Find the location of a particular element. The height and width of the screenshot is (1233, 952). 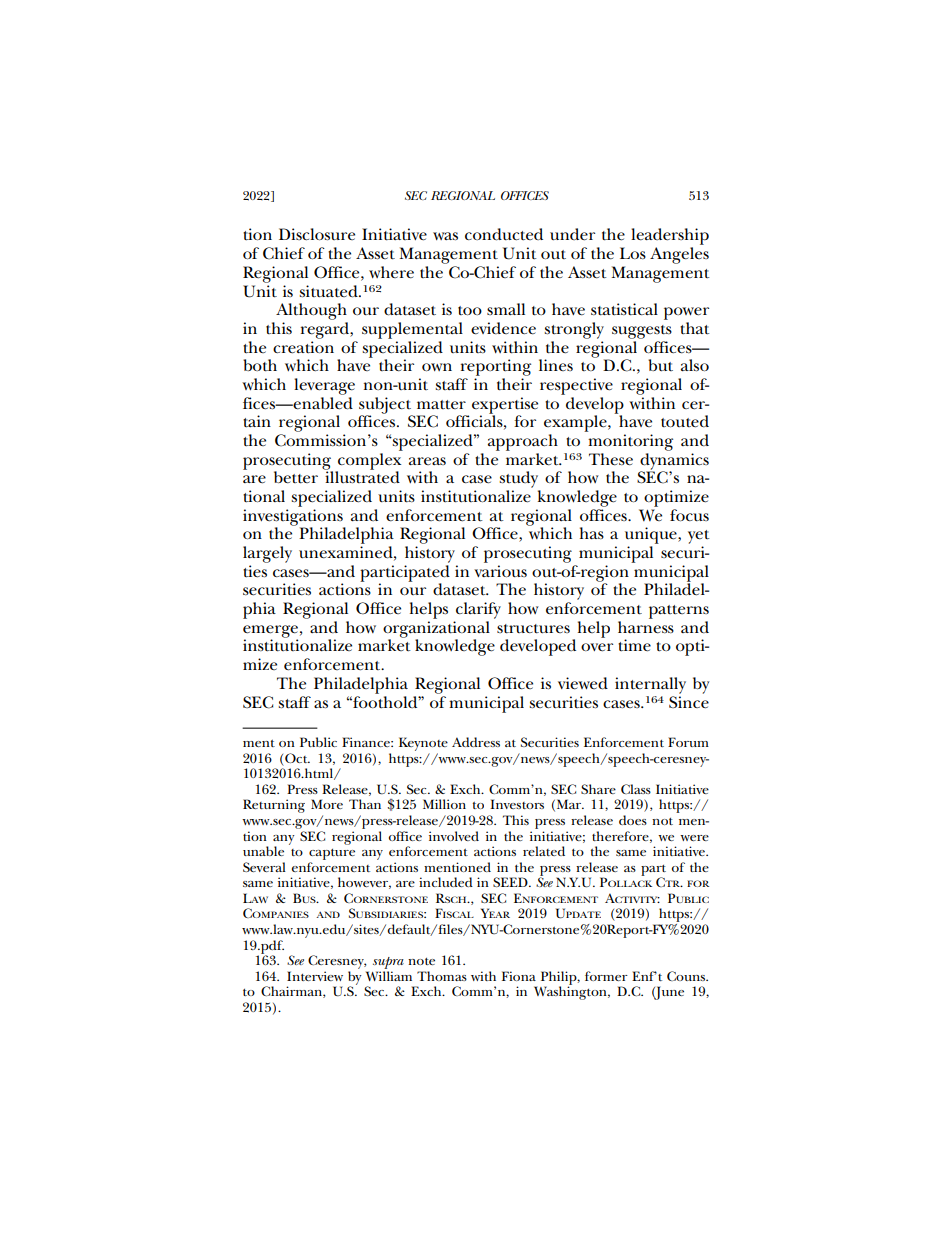

Disclosure is located at coordinates (317, 234).
